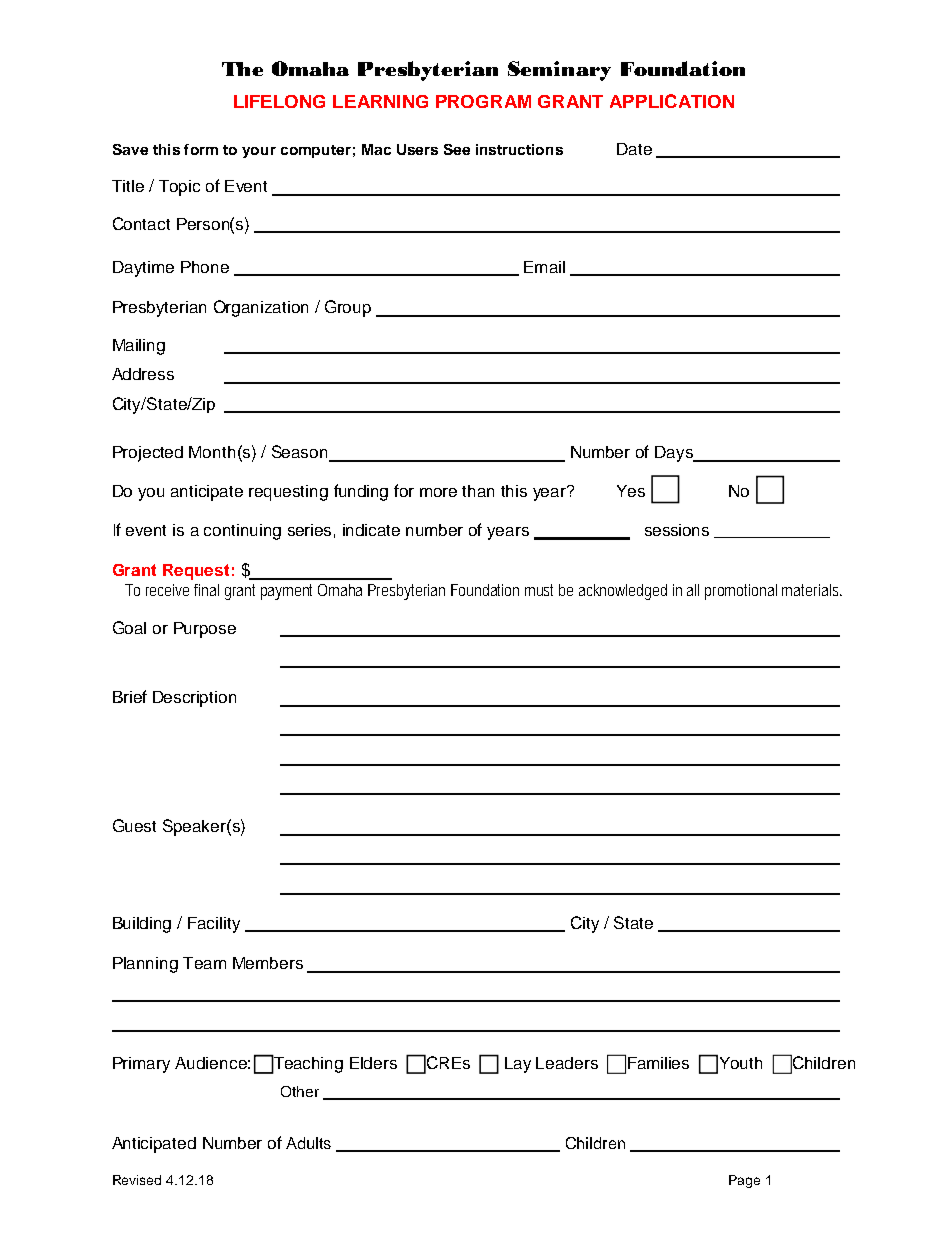 This screenshot has height=1233, width=952. What do you see at coordinates (741, 592) in the screenshot?
I see `promotional` at bounding box center [741, 592].
